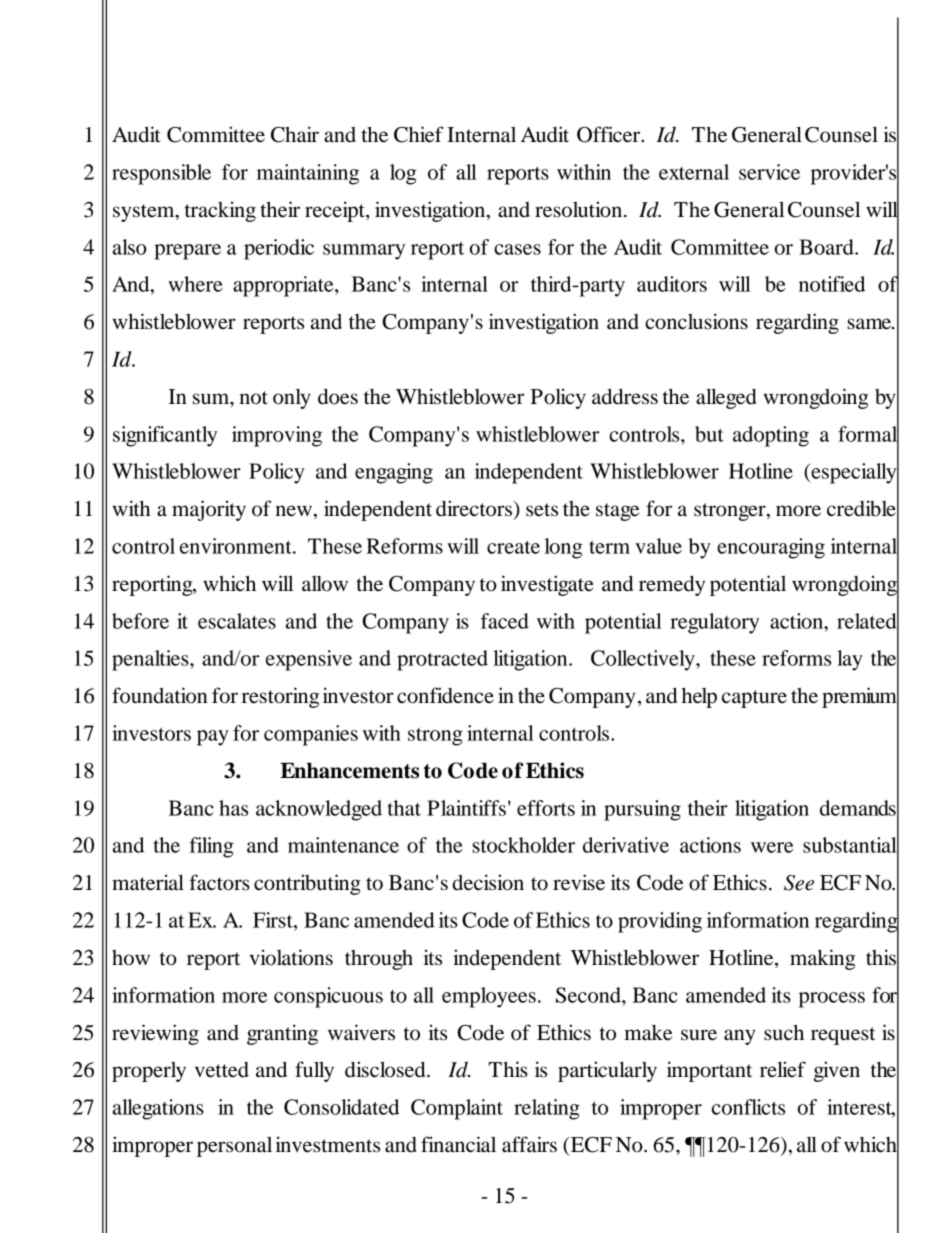 The width and height of the image is (952, 1233). Describe the element at coordinates (769, 172) in the image. I see `service` at that location.
